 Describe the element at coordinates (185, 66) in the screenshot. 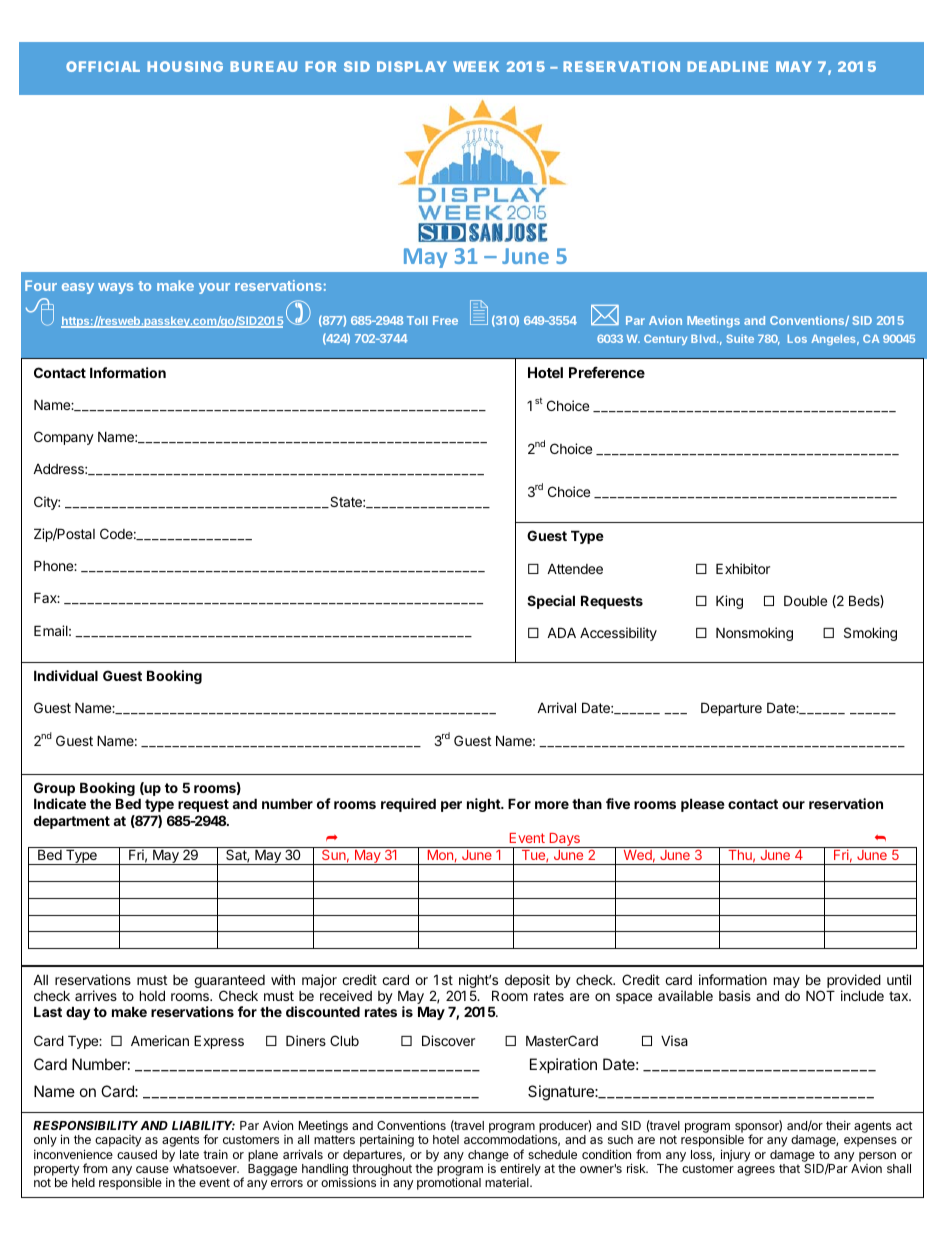

I see `HOUSING` at that location.
